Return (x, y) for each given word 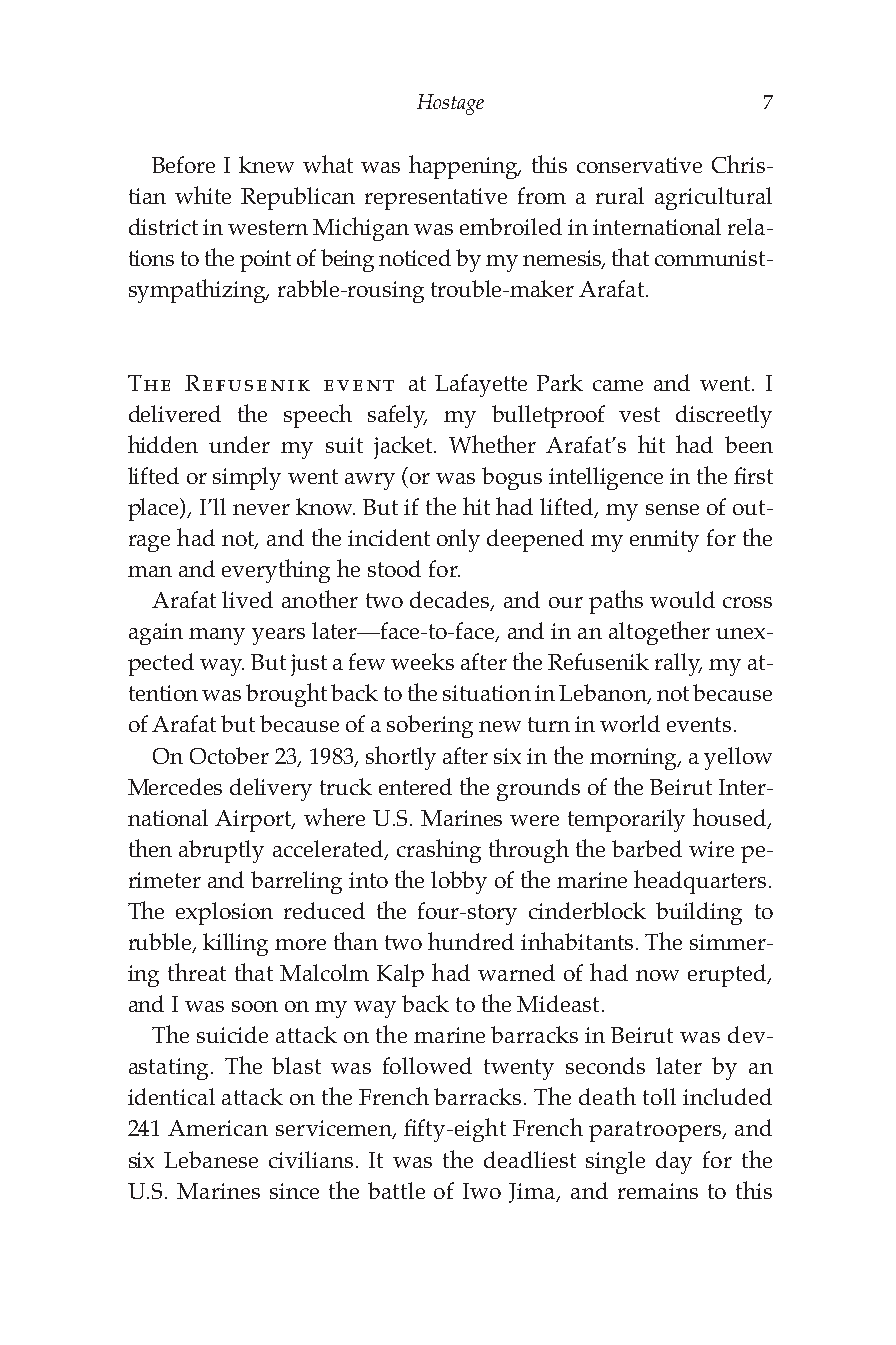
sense (672, 509)
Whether (492, 444)
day (674, 1162)
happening (464, 167)
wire (711, 849)
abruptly (221, 851)
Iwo (482, 1191)
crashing (439, 851)
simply (247, 478)
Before (183, 164)
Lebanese (211, 1159)
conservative (639, 165)
